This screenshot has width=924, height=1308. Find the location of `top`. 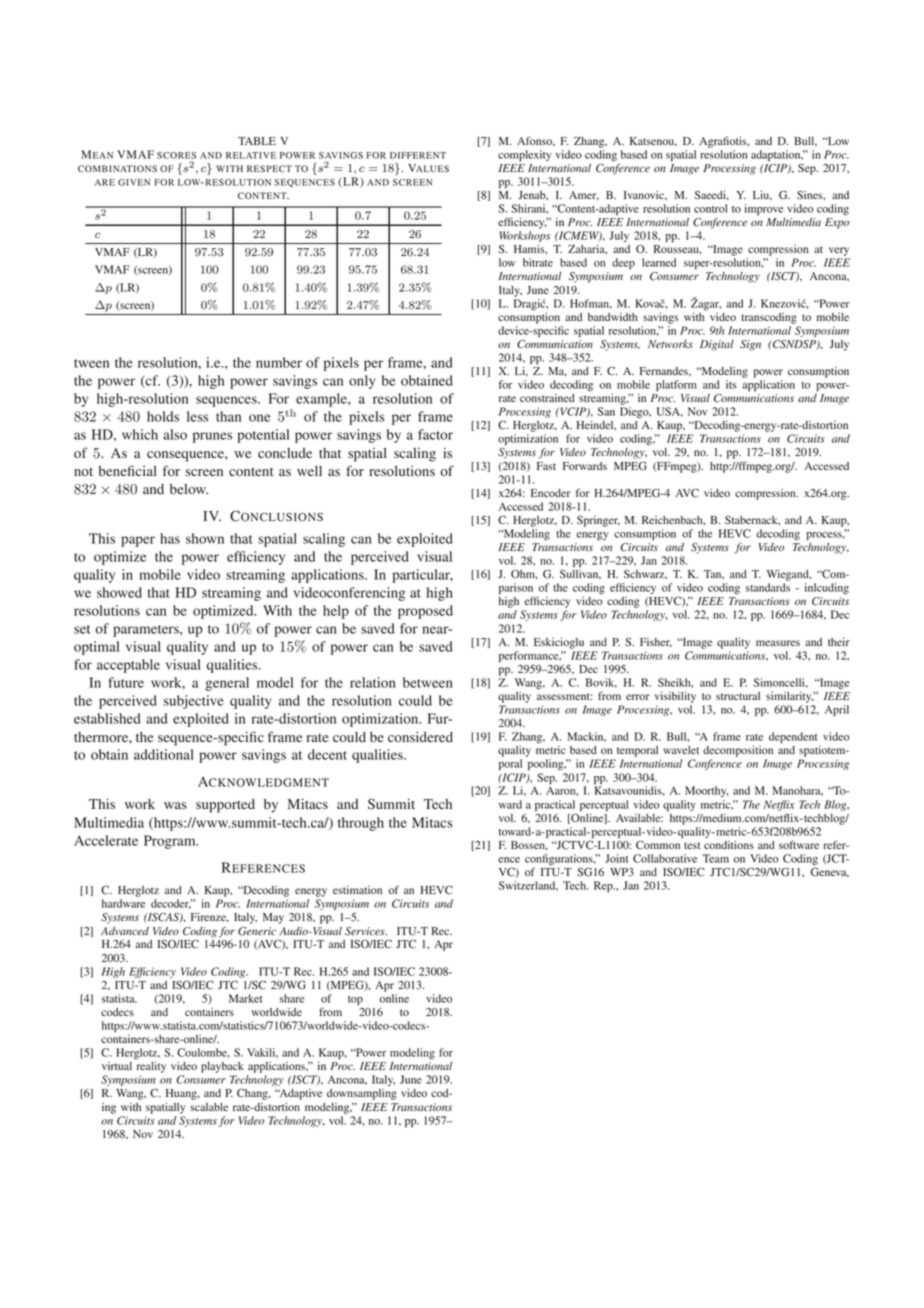

top is located at coordinates (355, 1000).
